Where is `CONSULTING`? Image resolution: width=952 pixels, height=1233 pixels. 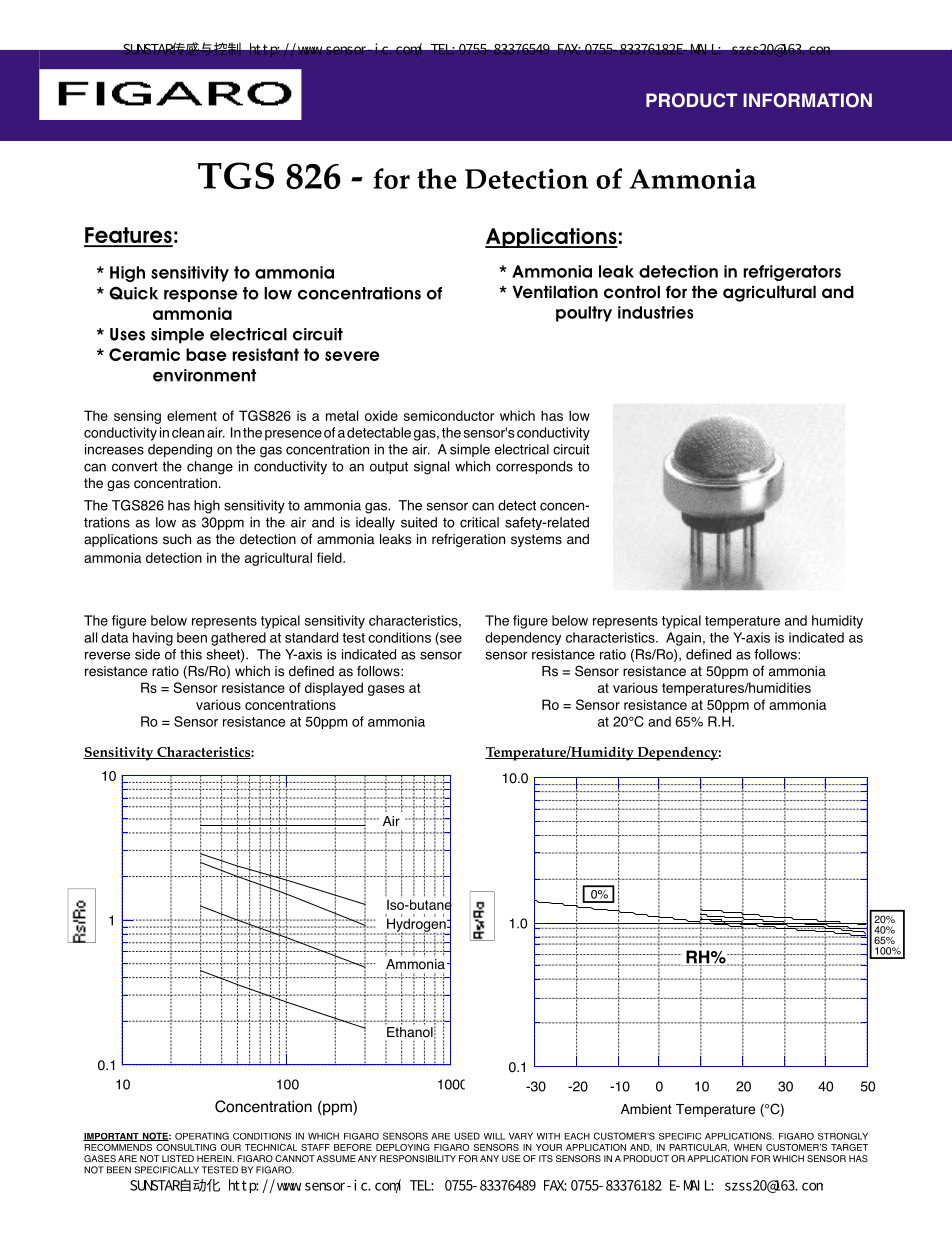 CONSULTING is located at coordinates (186, 1147).
